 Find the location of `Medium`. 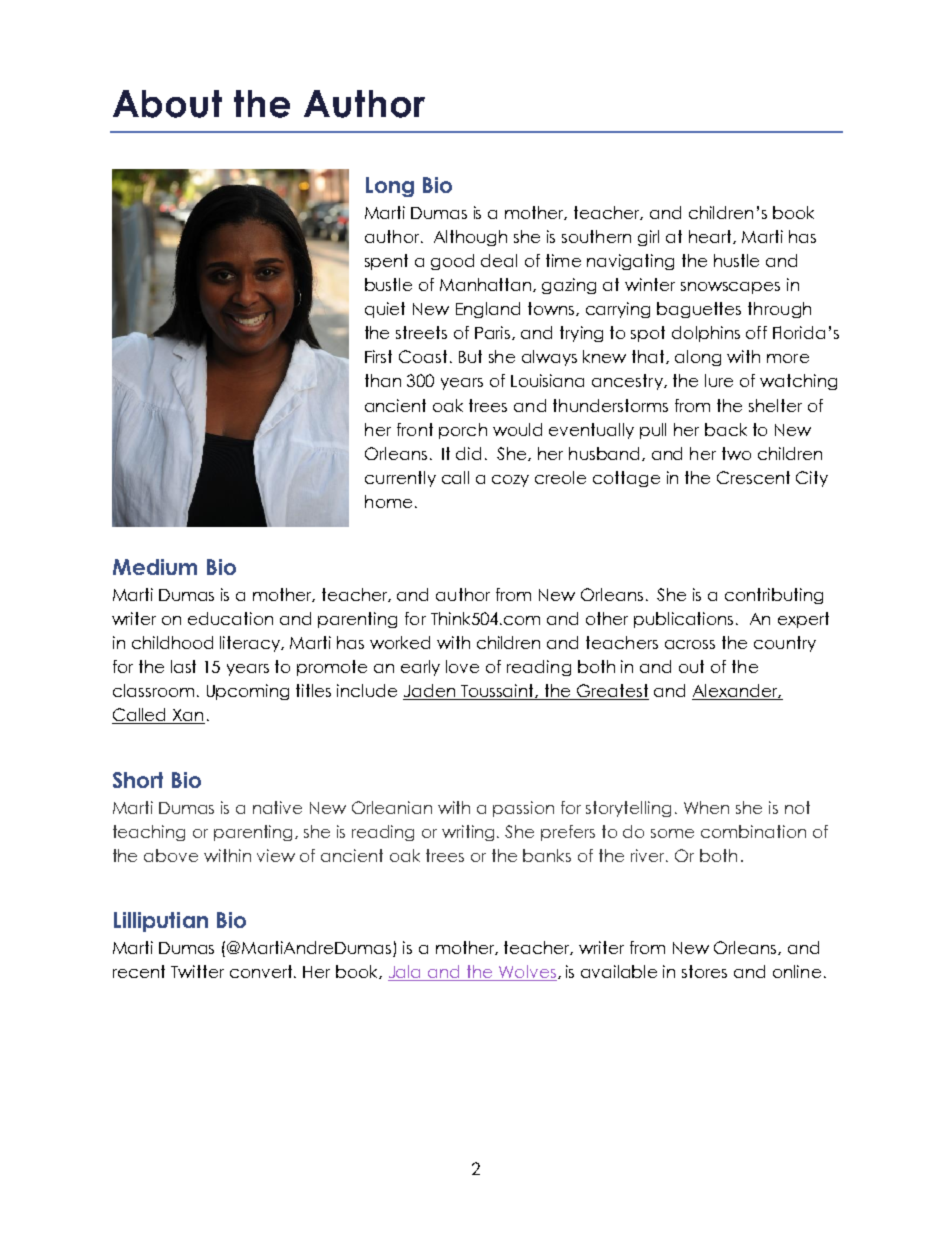

Medium is located at coordinates (155, 567).
